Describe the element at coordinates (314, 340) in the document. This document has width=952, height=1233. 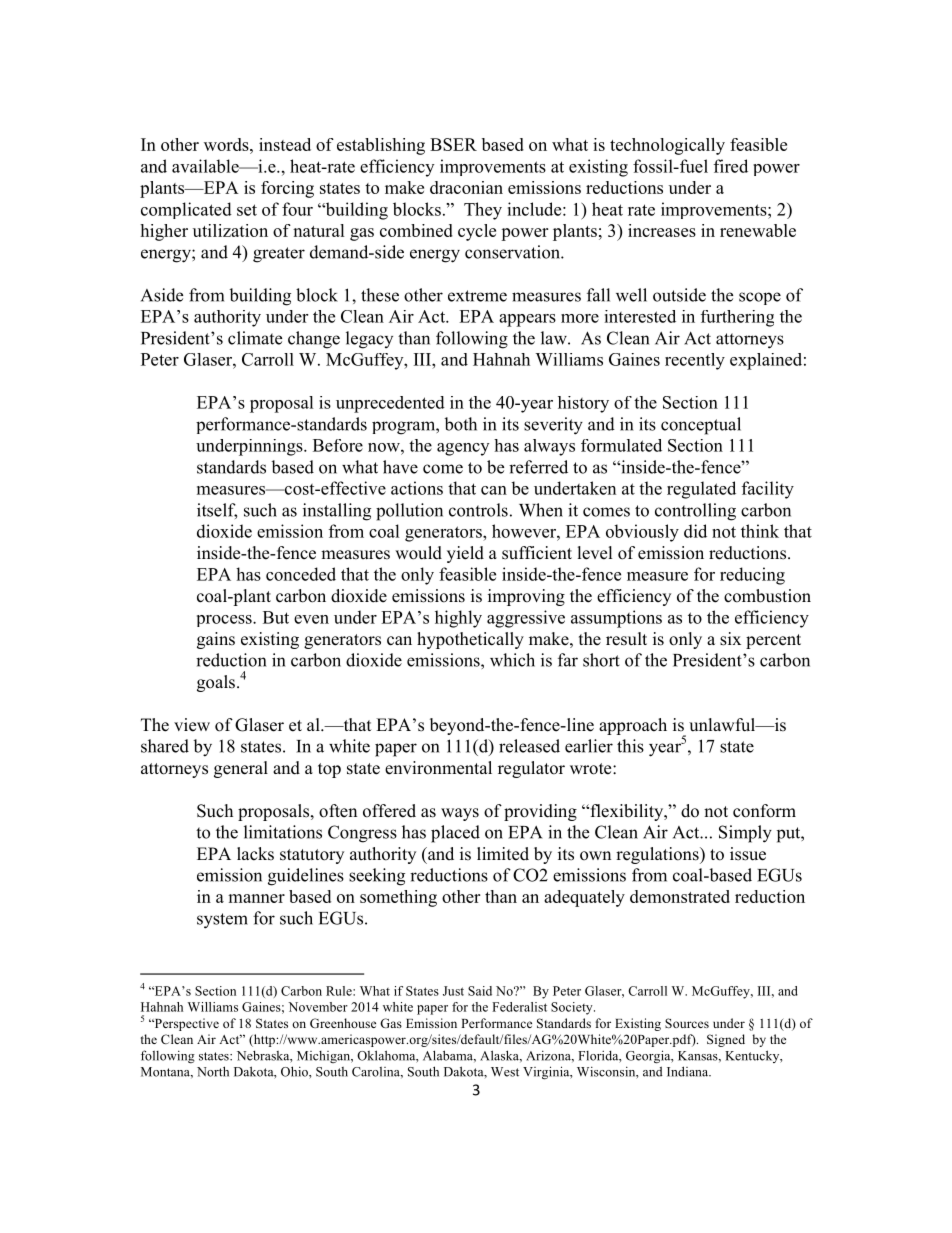
I see `change` at that location.
